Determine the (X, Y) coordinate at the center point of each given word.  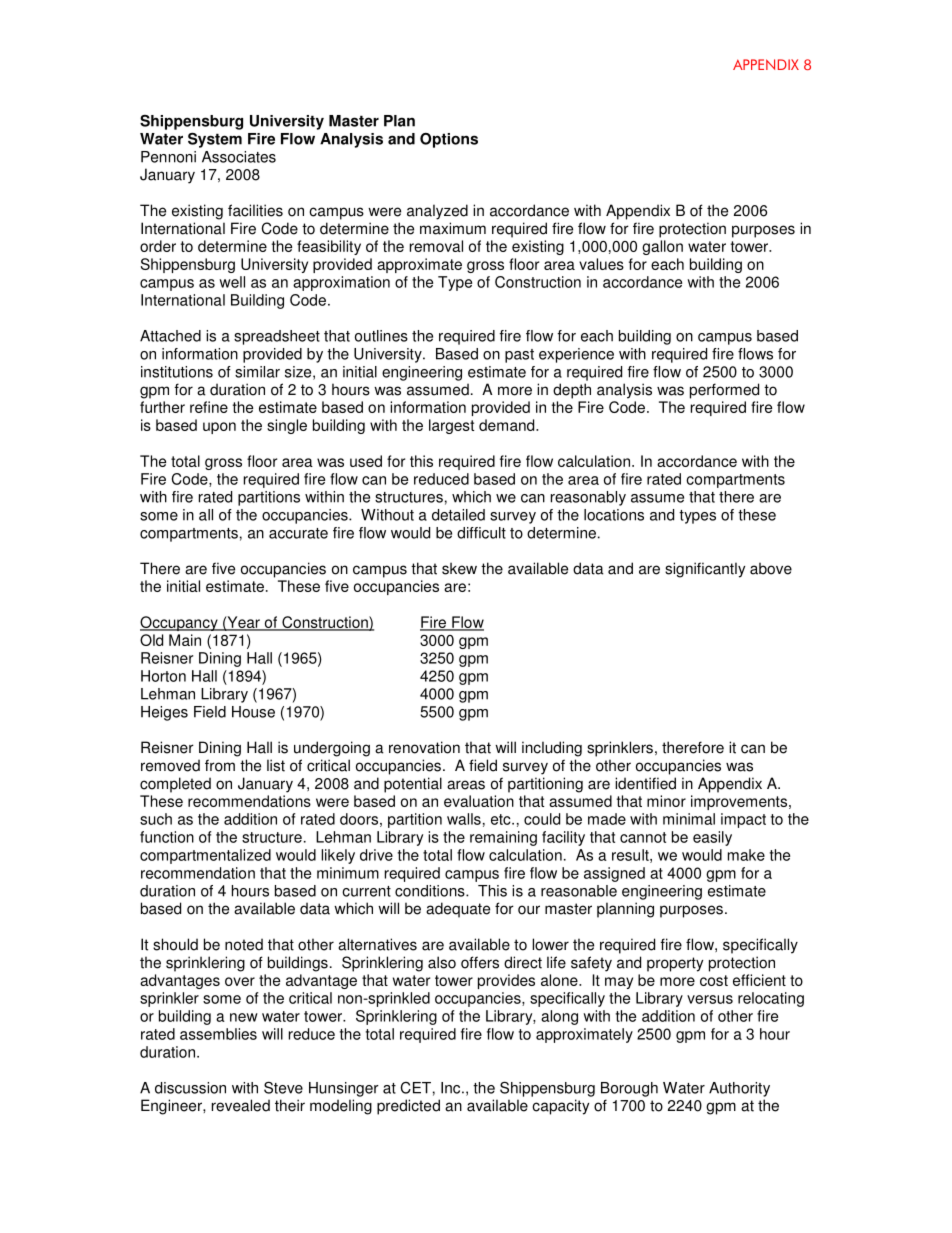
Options (449, 140)
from (220, 765)
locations (614, 515)
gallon (662, 247)
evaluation (479, 801)
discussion (190, 1088)
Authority (739, 1089)
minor (666, 801)
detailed (458, 515)
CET (415, 1088)
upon (219, 428)
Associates (239, 157)
